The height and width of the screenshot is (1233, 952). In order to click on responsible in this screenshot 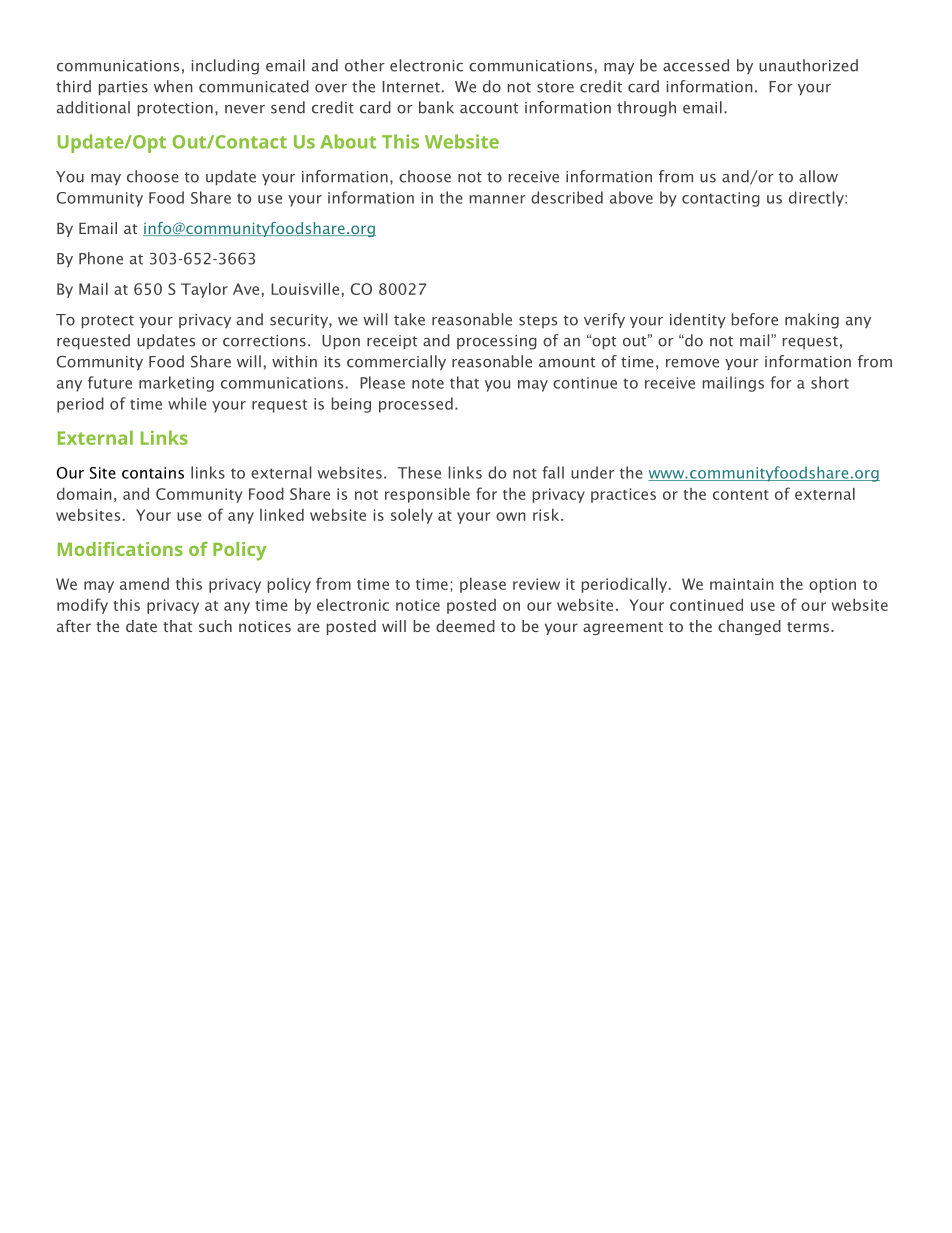, I will do `click(427, 495)`.
